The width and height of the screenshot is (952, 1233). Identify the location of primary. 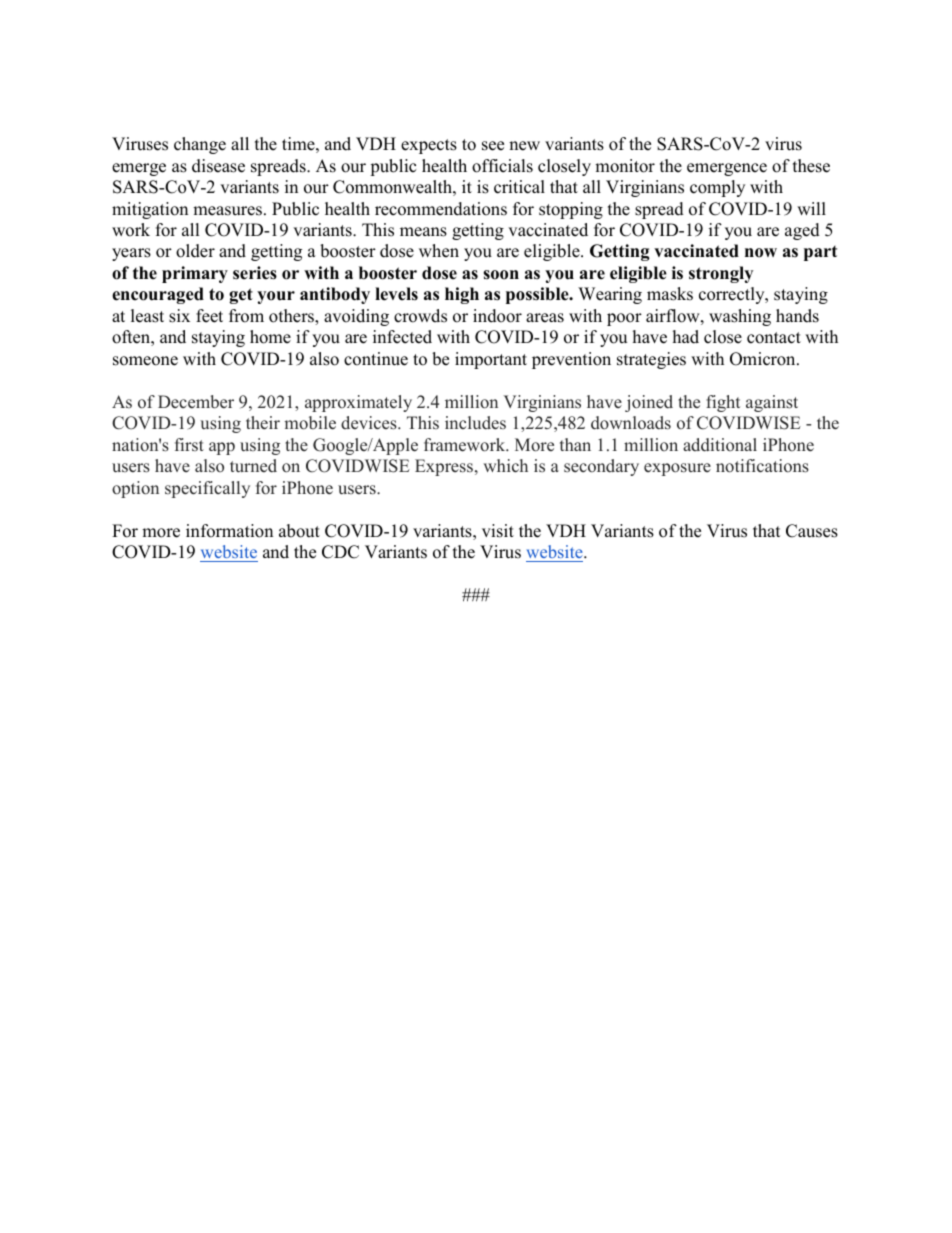
(195, 274).
